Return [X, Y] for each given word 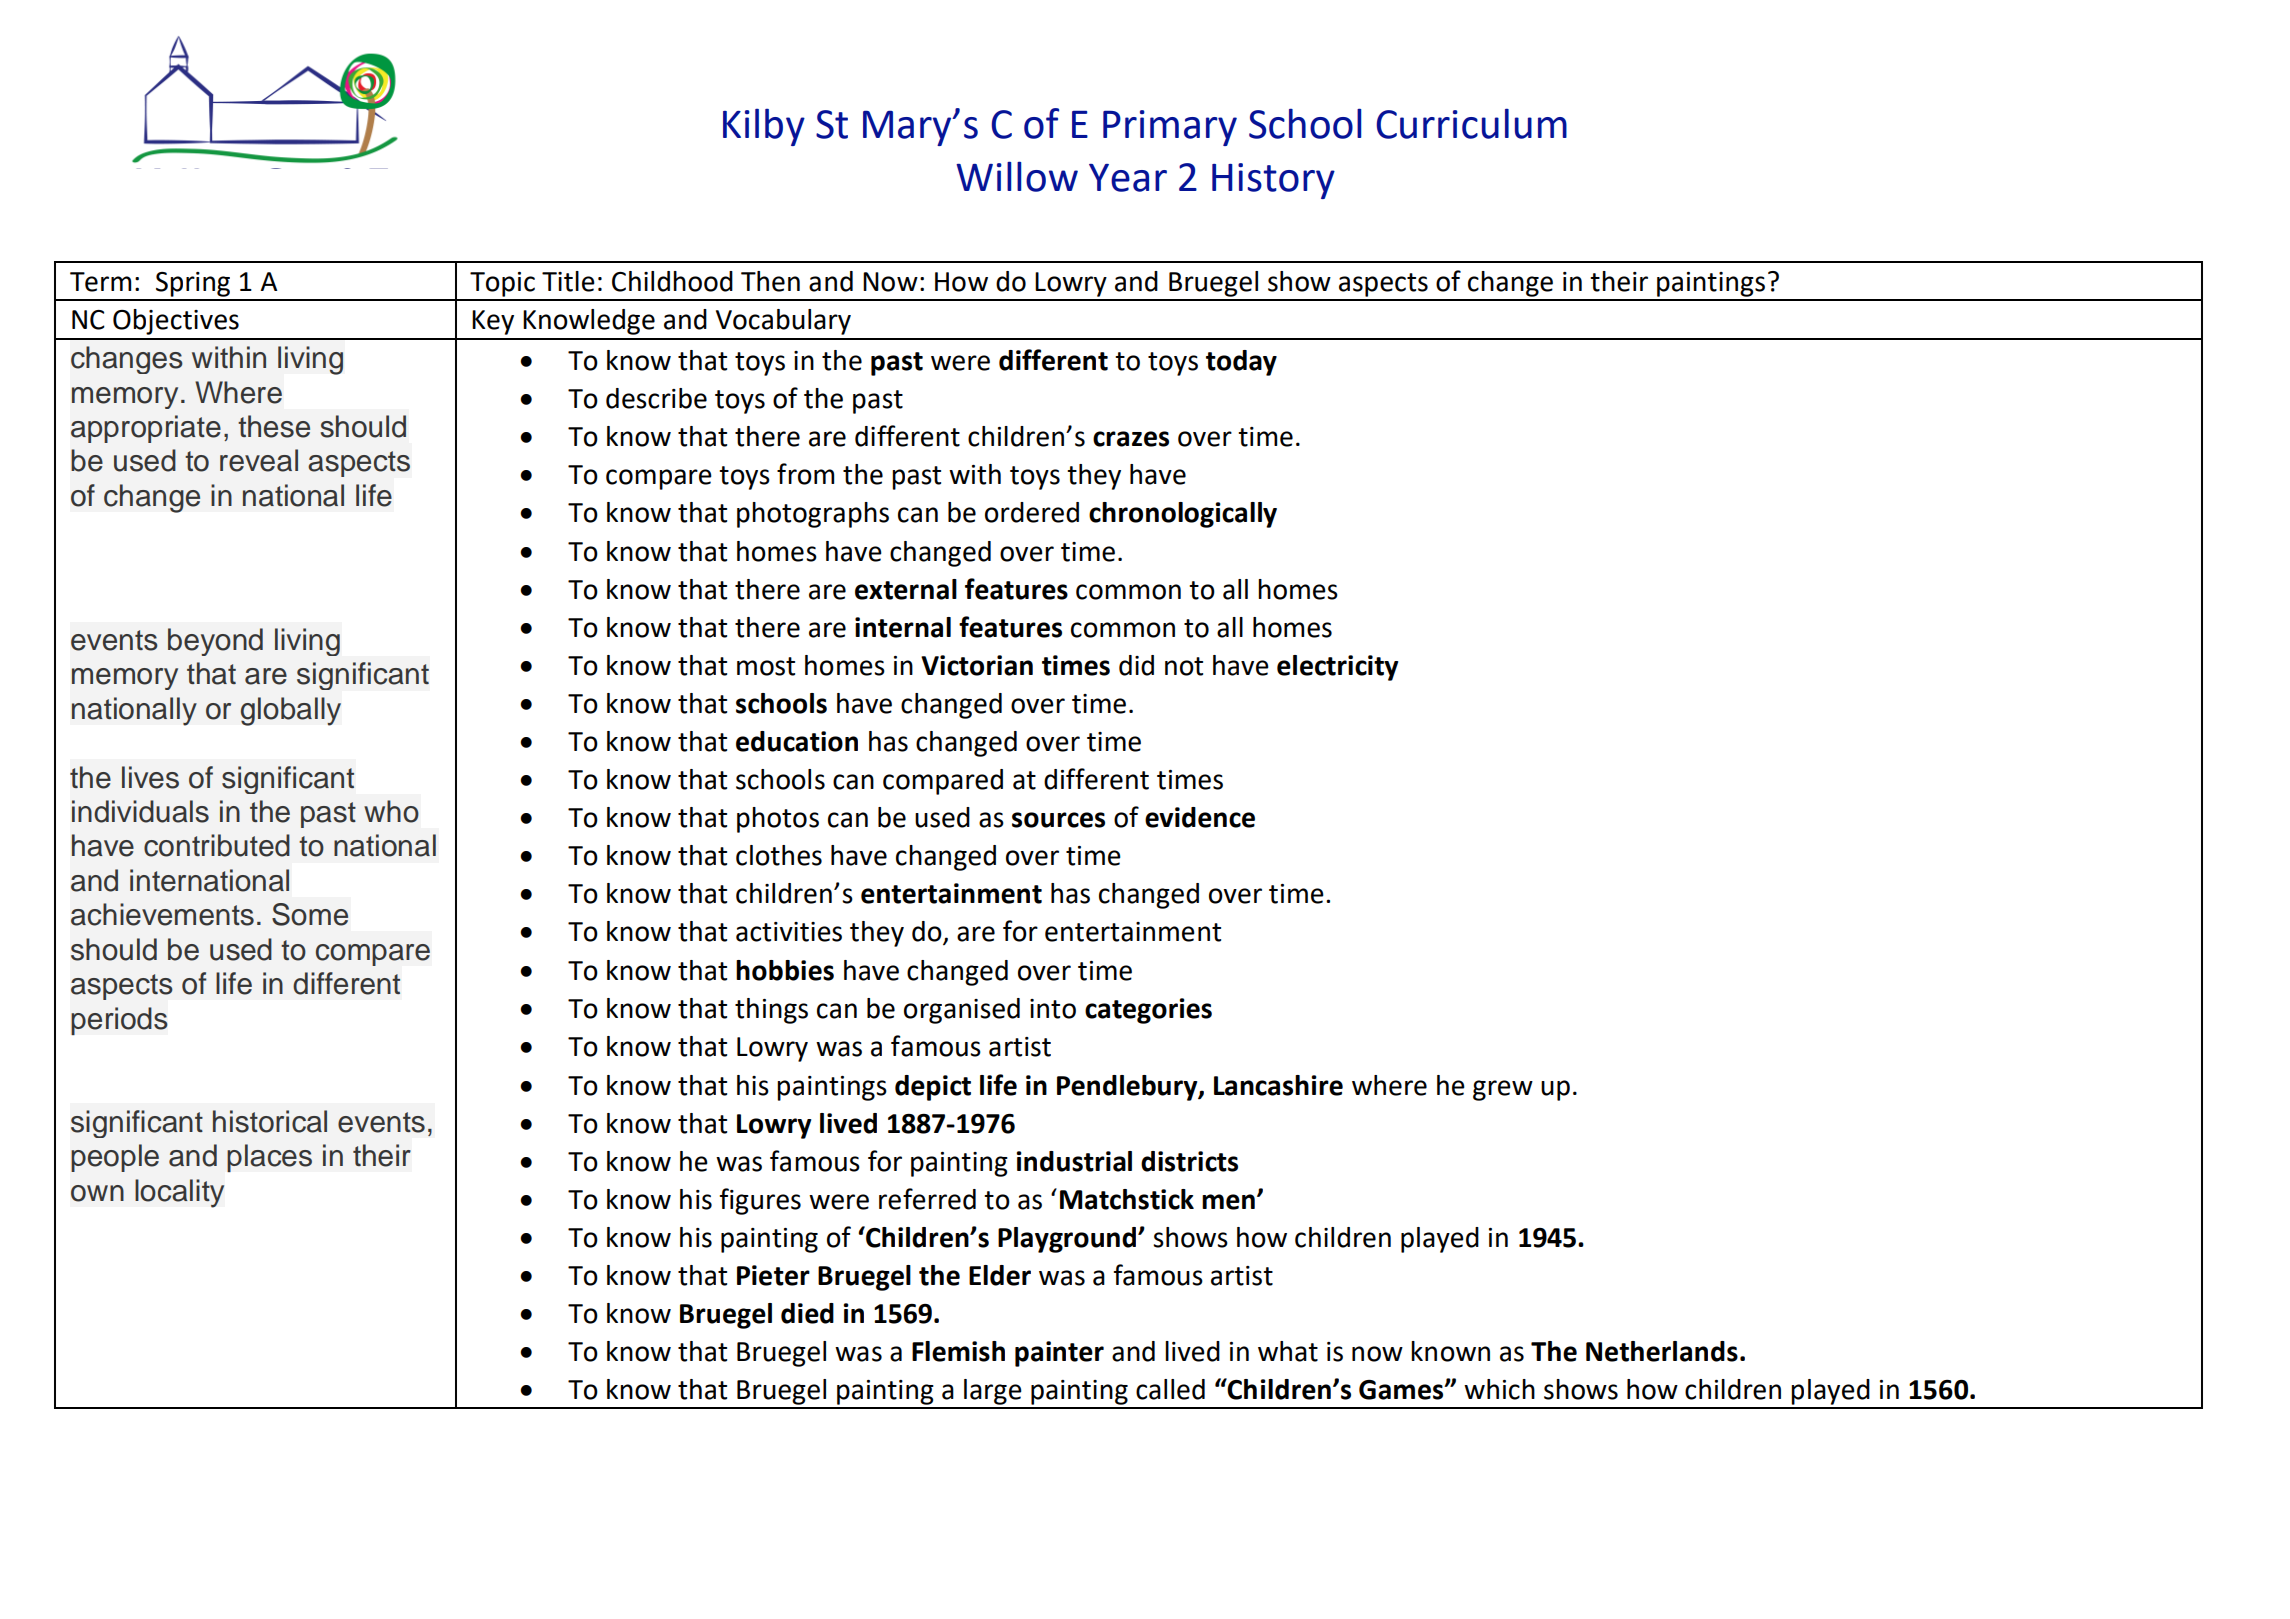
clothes [779, 855]
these [274, 426]
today [1241, 363]
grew [1503, 1090]
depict [933, 1088]
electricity [1337, 668]
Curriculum [1471, 123]
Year [1128, 178]
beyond [215, 642]
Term [100, 282]
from [805, 474]
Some [310, 914]
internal [903, 627]
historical [270, 1121]
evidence [1200, 817]
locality [179, 1193]
